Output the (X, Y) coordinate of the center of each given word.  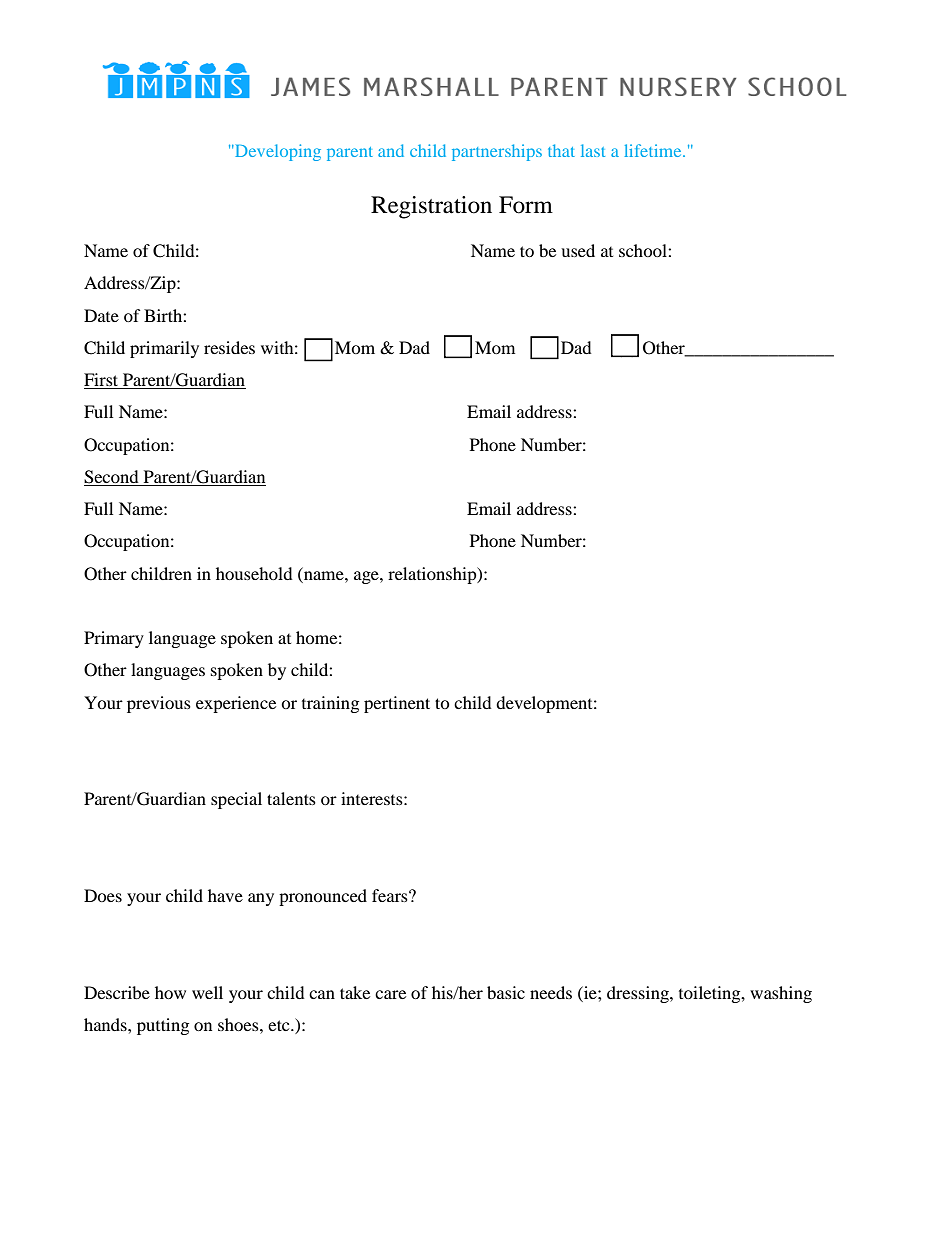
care (390, 994)
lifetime (654, 150)
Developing (277, 152)
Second (112, 478)
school (644, 250)
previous (159, 704)
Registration (431, 207)
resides (229, 347)
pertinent (397, 704)
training (330, 704)
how (170, 992)
